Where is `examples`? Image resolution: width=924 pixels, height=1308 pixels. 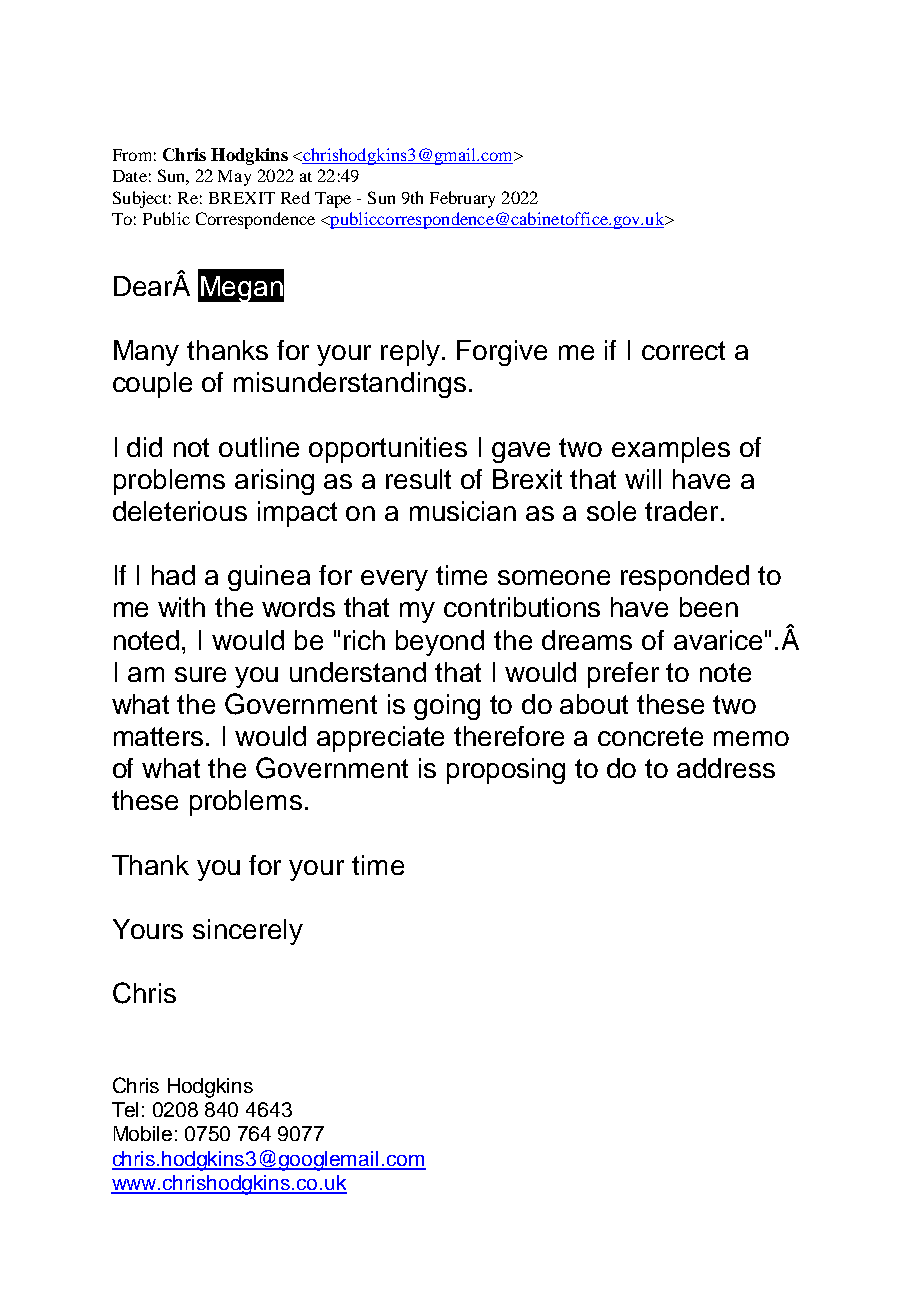 examples is located at coordinates (671, 450).
